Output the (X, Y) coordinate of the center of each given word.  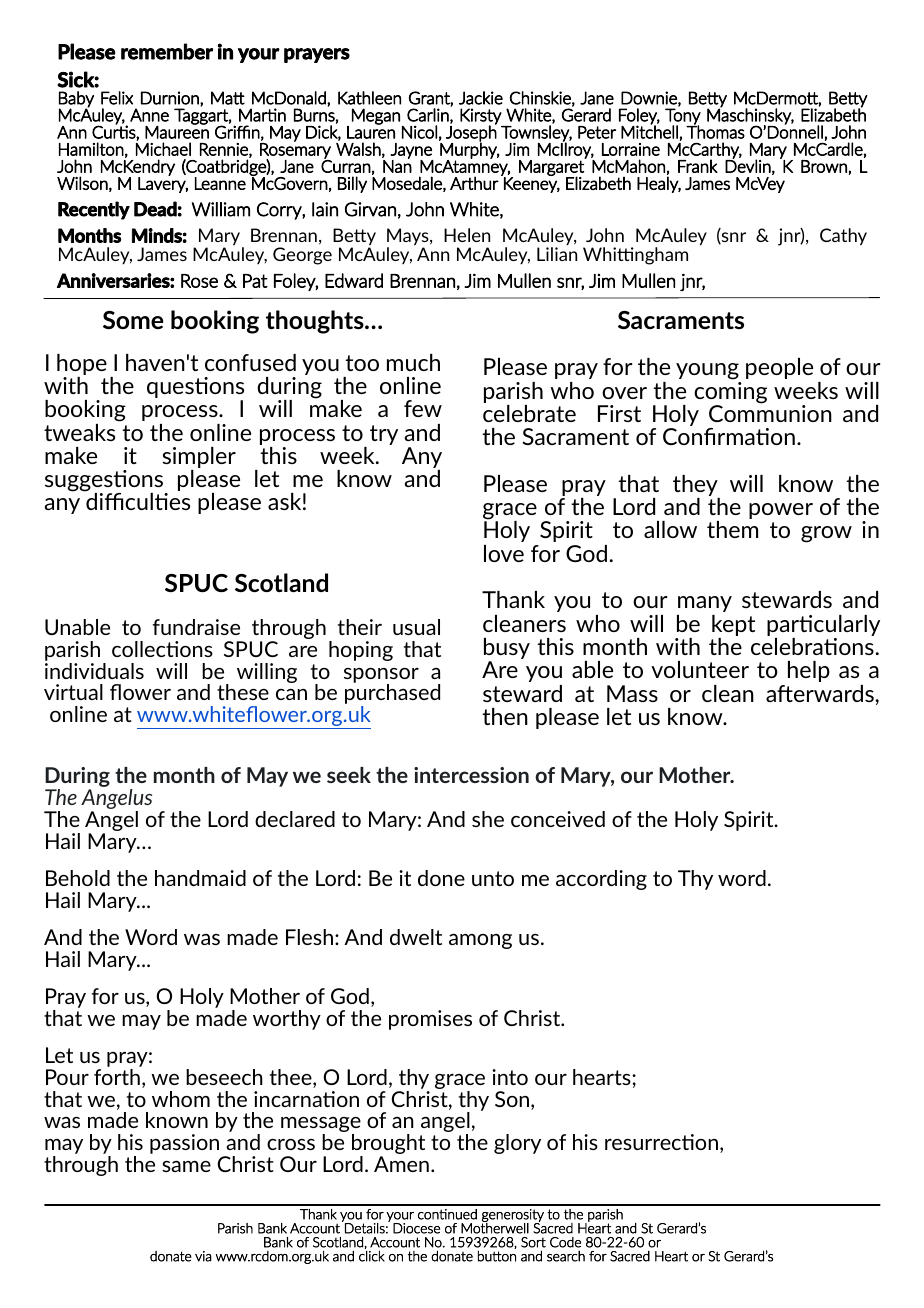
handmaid (200, 878)
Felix (117, 98)
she (488, 819)
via (203, 1256)
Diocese (416, 1228)
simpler (199, 459)
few (423, 408)
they (696, 487)
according (601, 880)
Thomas (715, 131)
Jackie (481, 98)
